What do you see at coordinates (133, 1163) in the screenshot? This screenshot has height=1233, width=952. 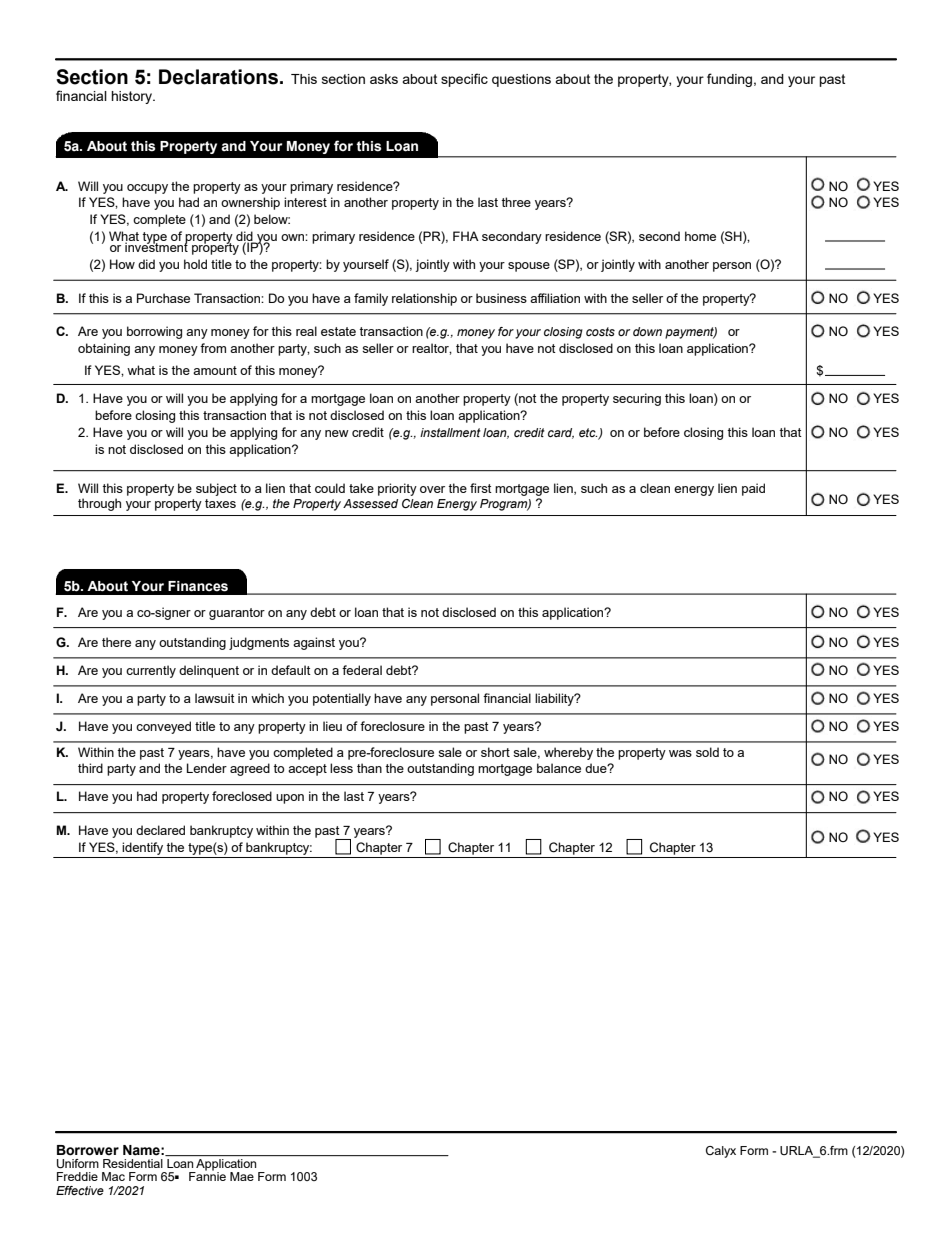 I see `Residential` at bounding box center [133, 1163].
